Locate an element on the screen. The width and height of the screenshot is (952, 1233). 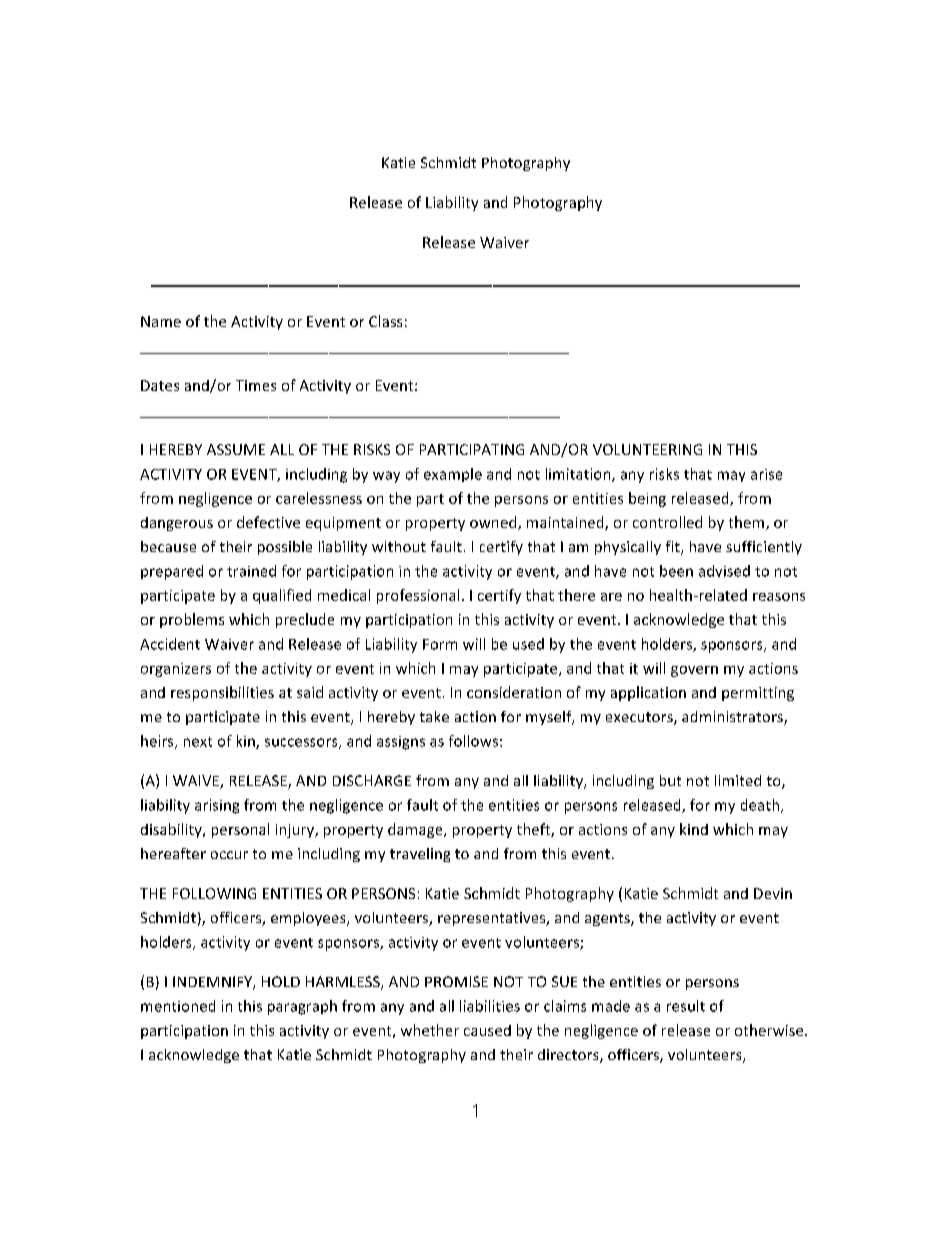
kind is located at coordinates (694, 829).
